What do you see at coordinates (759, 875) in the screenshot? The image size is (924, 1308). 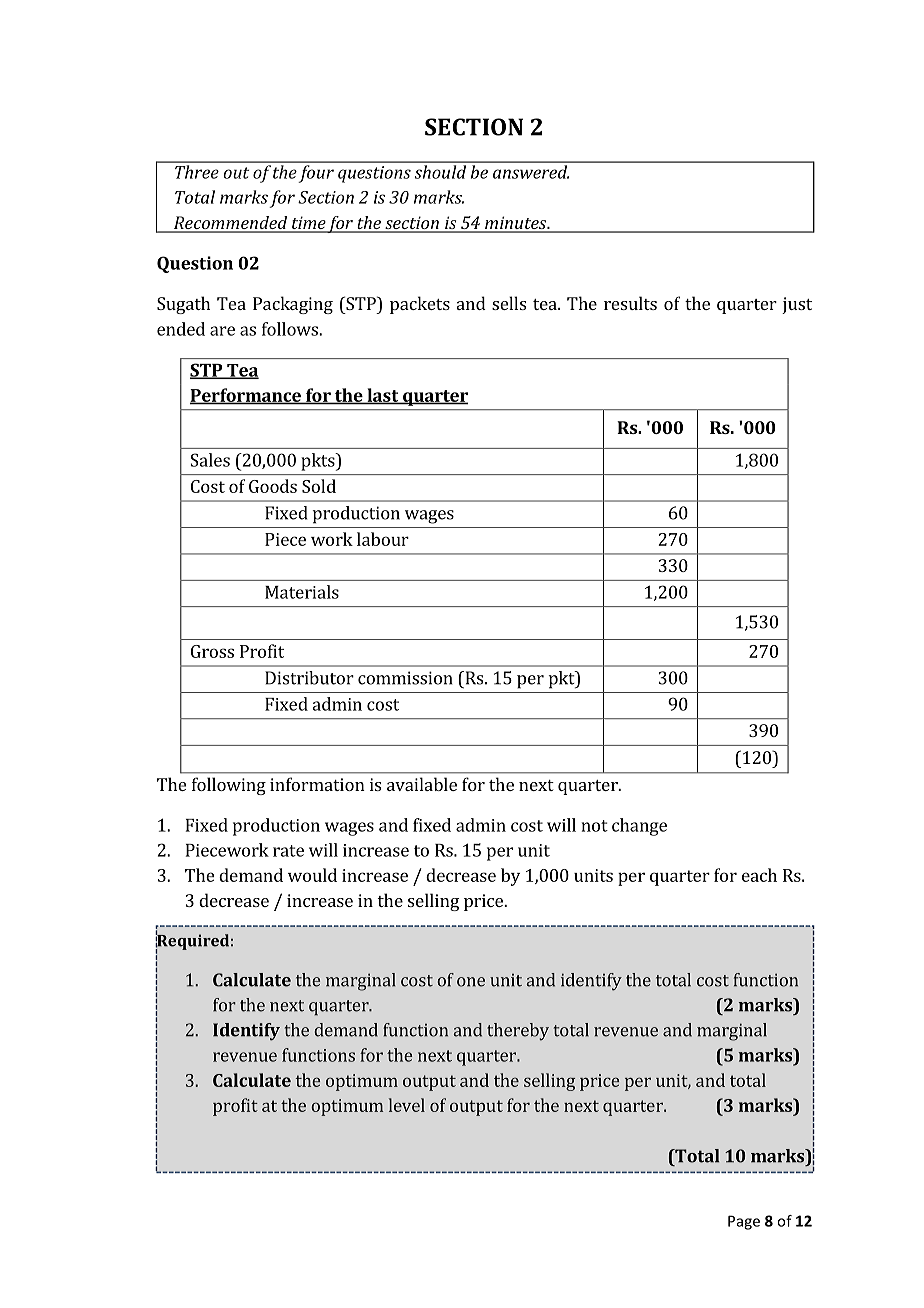 I see `each` at bounding box center [759, 875].
